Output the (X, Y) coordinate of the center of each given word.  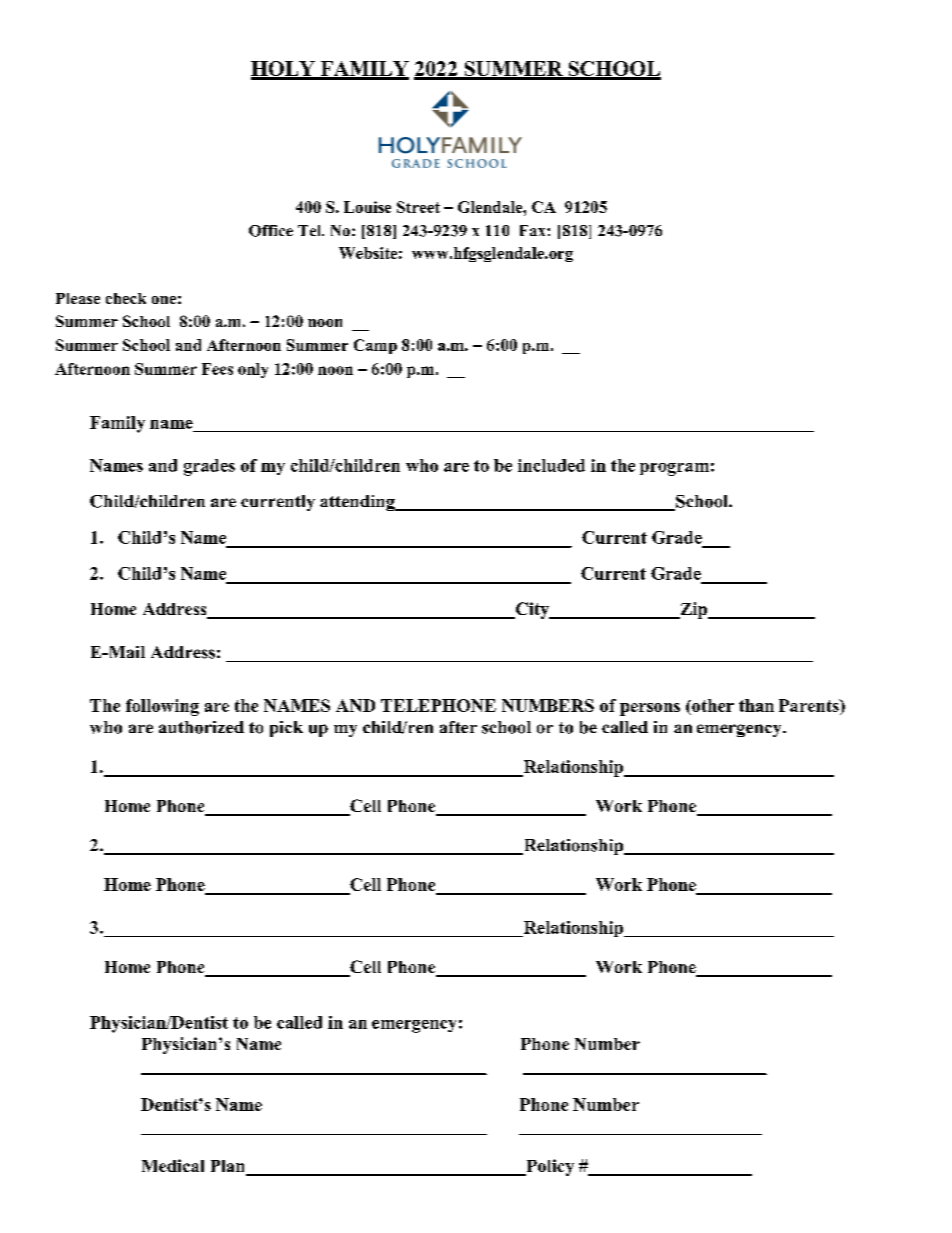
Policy (549, 1167)
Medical (173, 1165)
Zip (694, 610)
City (532, 610)
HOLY (284, 70)
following (162, 707)
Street (418, 207)
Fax (534, 230)
